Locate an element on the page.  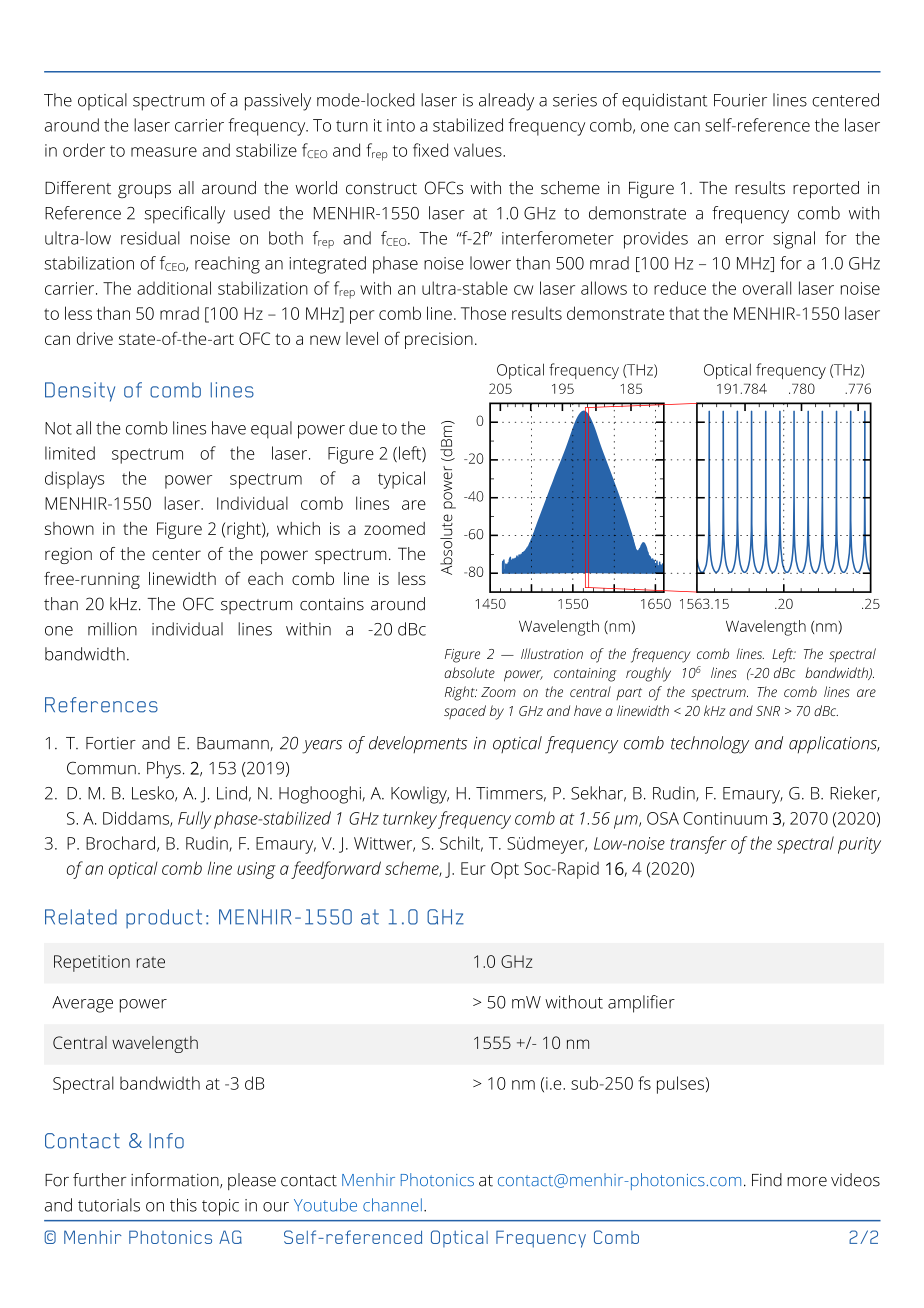
Eur is located at coordinates (473, 868).
